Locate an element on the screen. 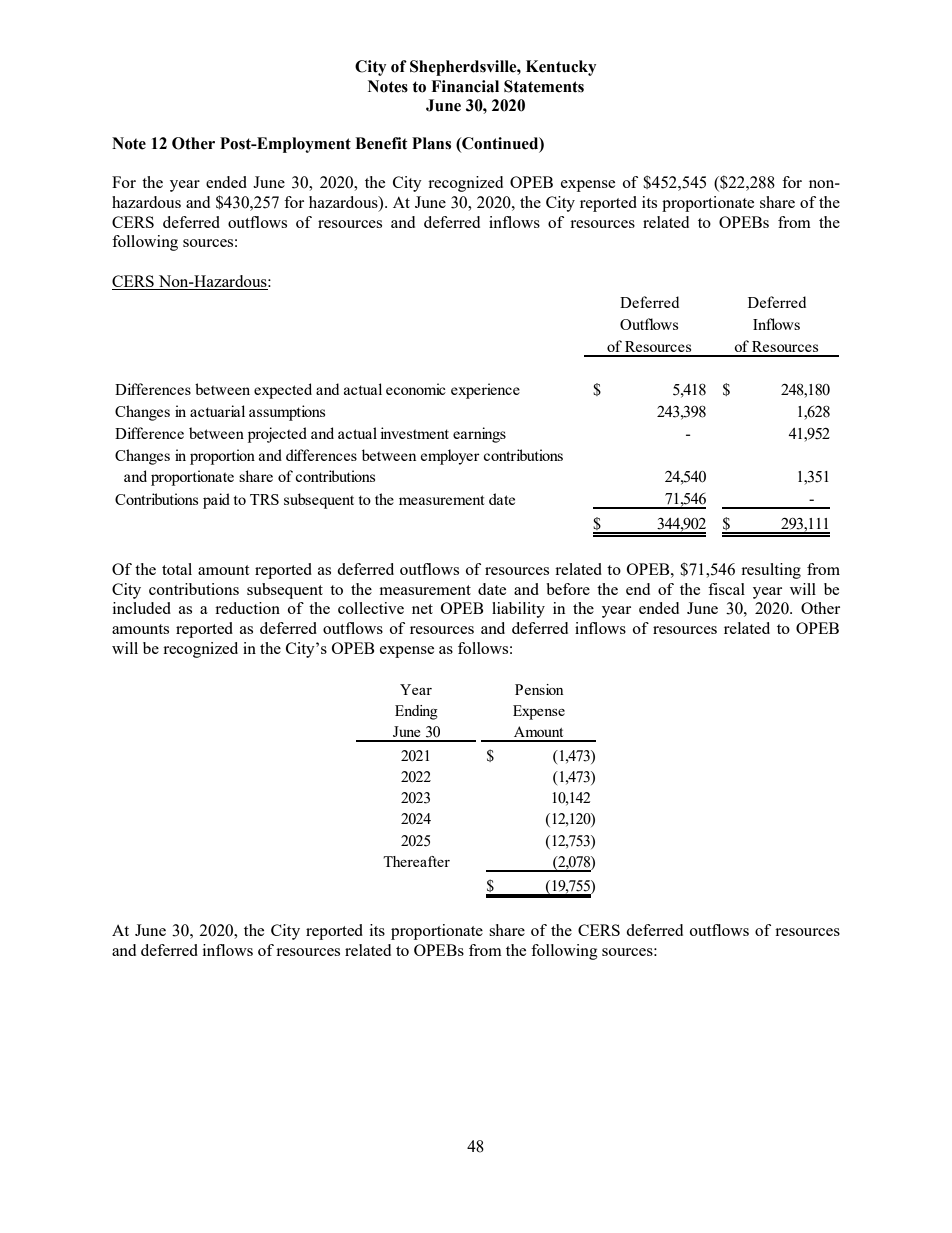 This screenshot has height=1233, width=952. Pension is located at coordinates (539, 689).
